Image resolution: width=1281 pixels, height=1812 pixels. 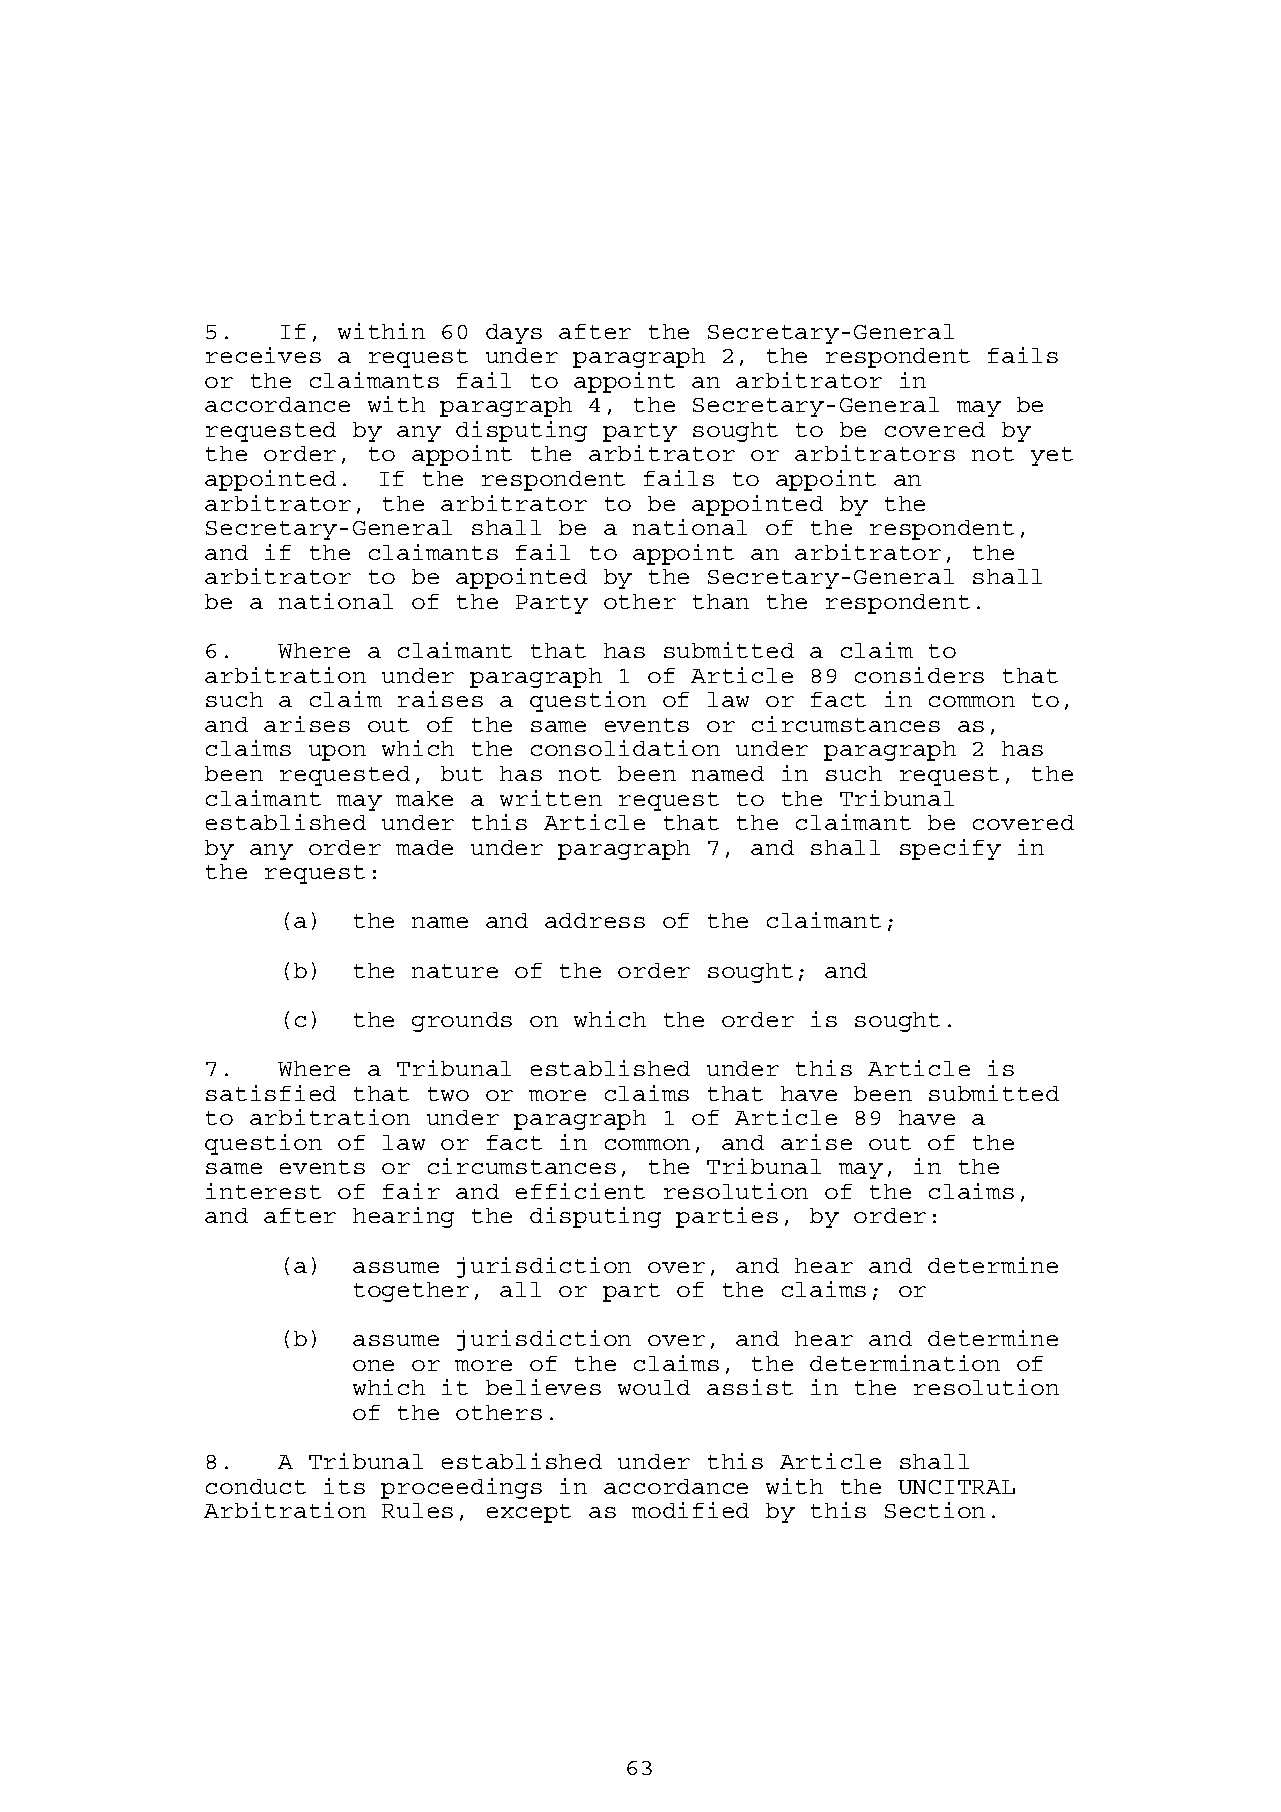 I want to click on modified, so click(x=690, y=1510).
